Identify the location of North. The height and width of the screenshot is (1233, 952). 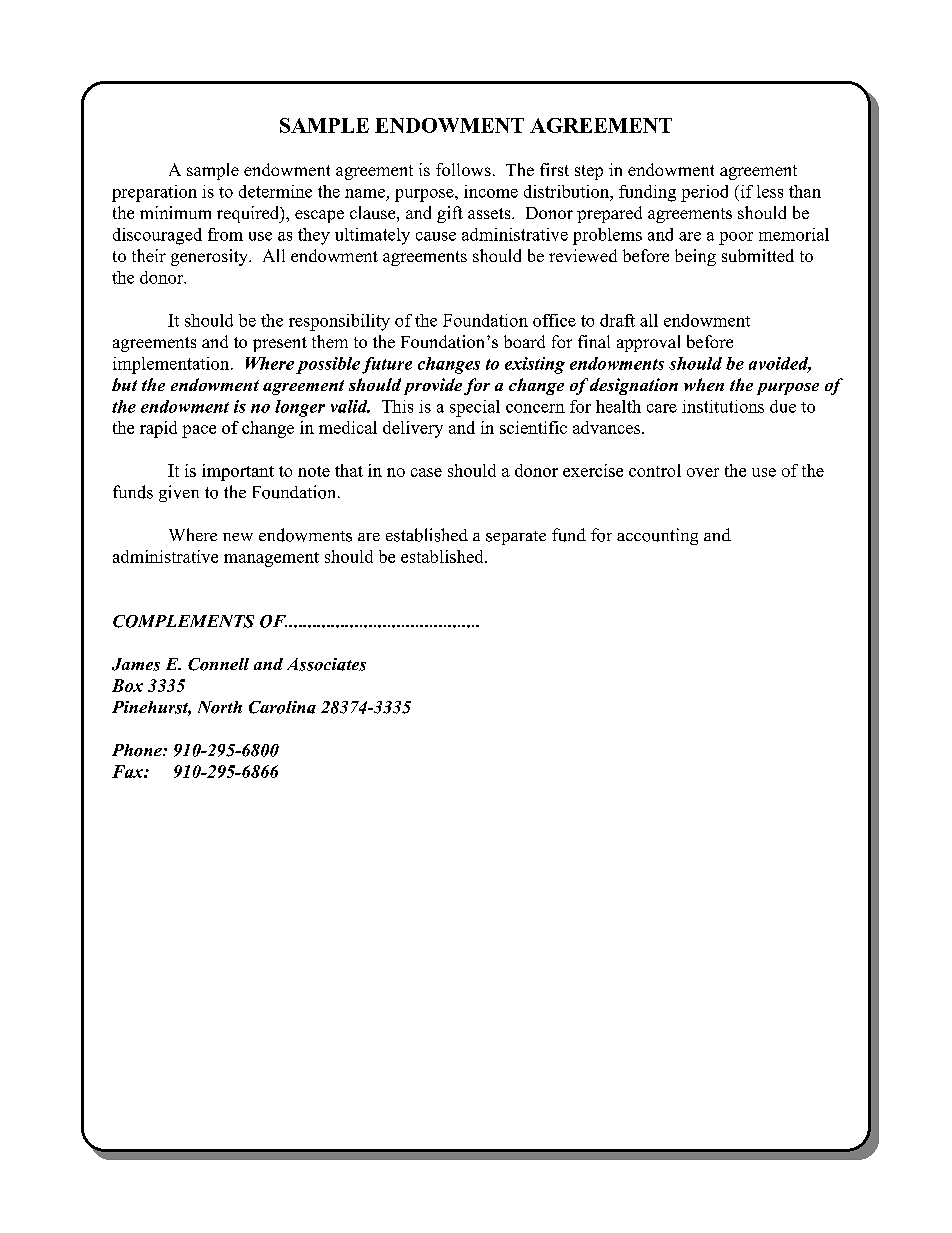
(220, 707).
